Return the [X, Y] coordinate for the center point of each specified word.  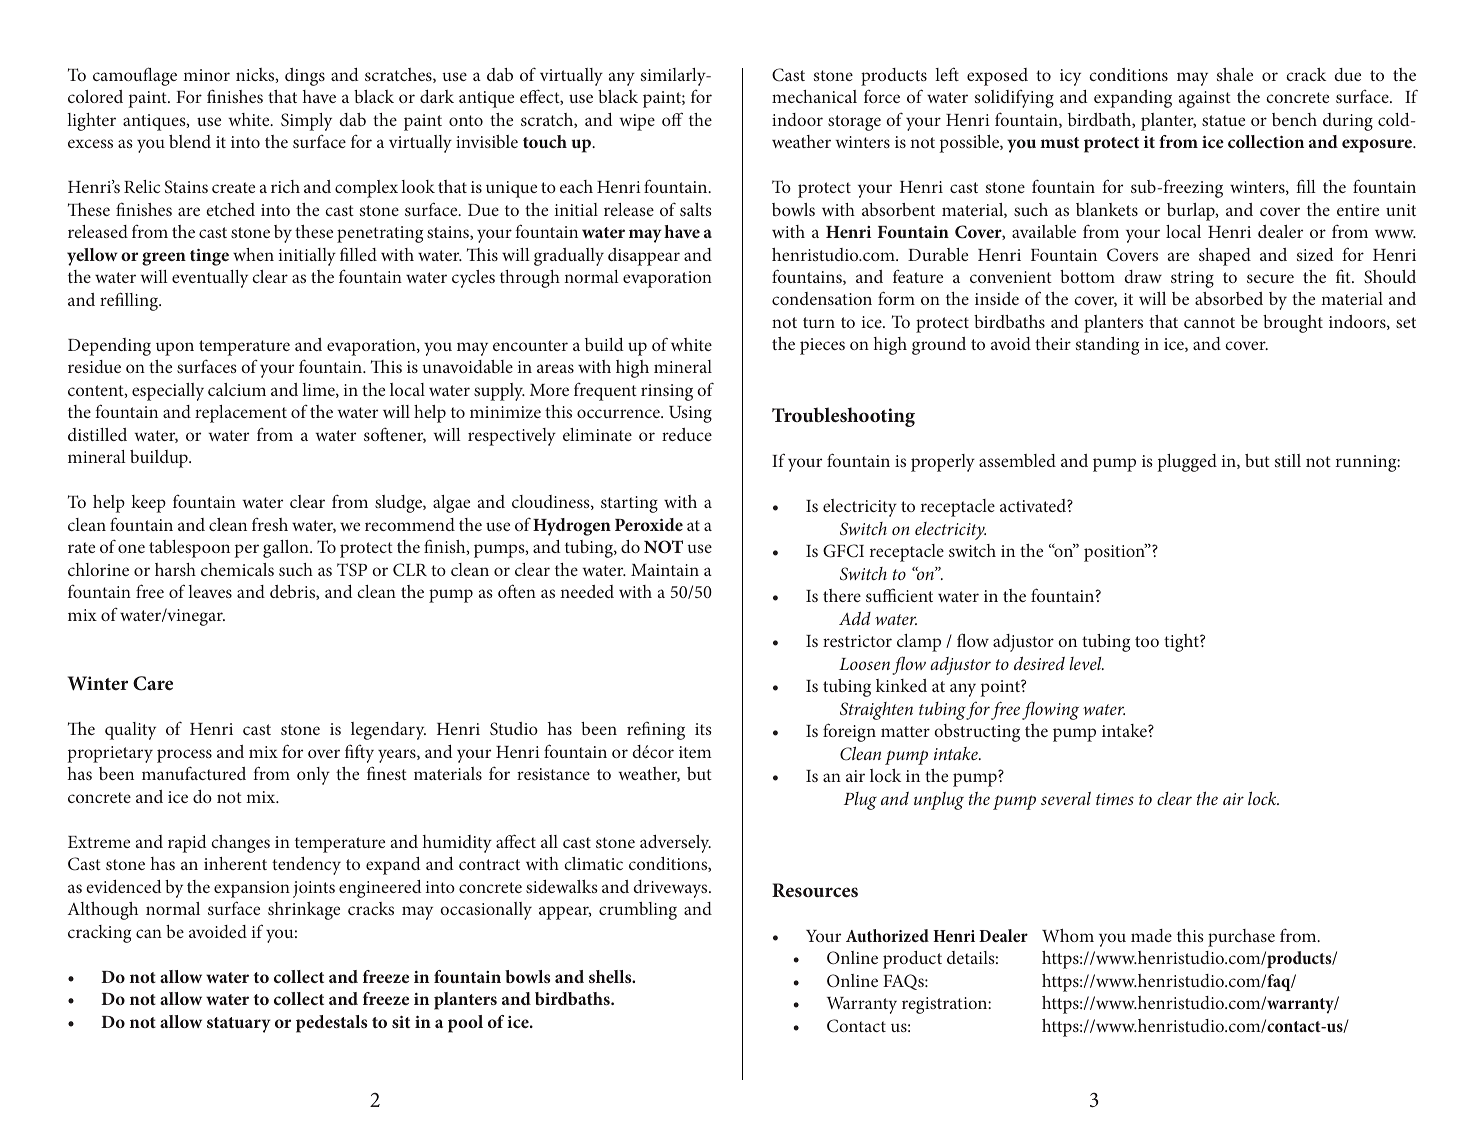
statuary [239, 1025]
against [1205, 99]
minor [206, 75]
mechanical [814, 96]
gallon [287, 549]
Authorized [887, 935]
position [1115, 552]
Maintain [665, 570]
